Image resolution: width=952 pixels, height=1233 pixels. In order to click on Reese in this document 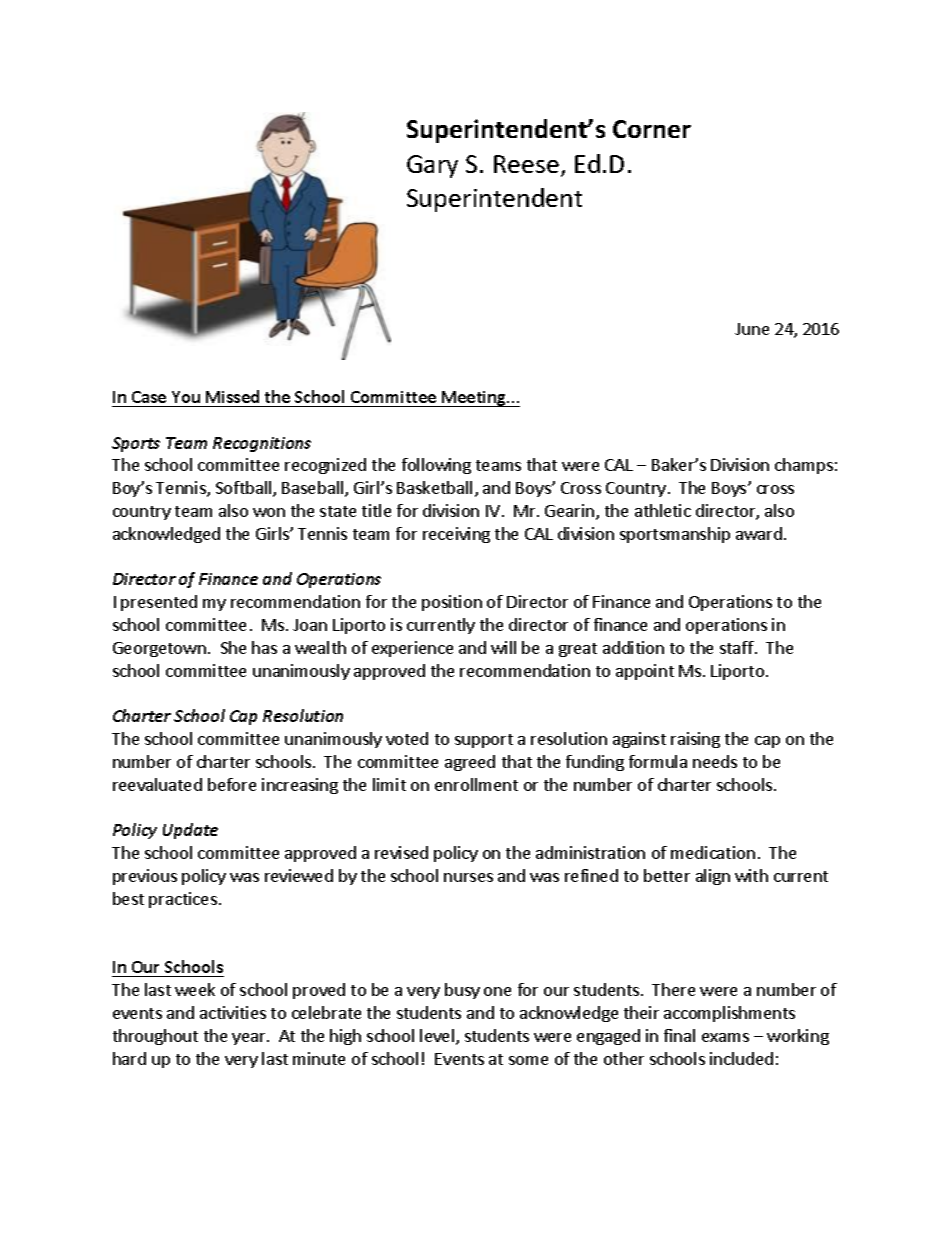, I will do `click(526, 164)`.
